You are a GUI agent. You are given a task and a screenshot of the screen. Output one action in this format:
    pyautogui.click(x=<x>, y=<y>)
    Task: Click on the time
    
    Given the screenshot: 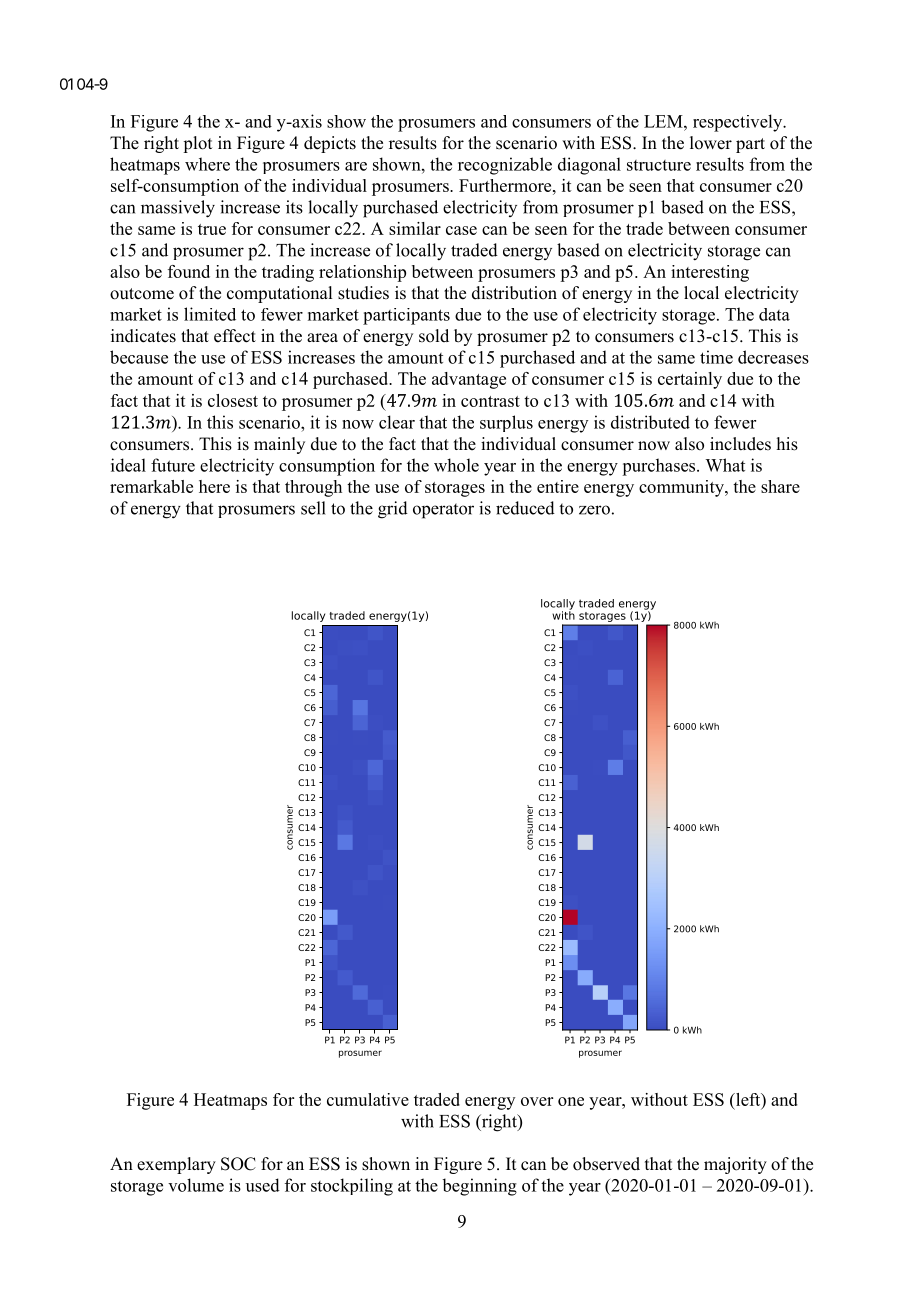 What is the action you would take?
    pyautogui.click(x=716, y=357)
